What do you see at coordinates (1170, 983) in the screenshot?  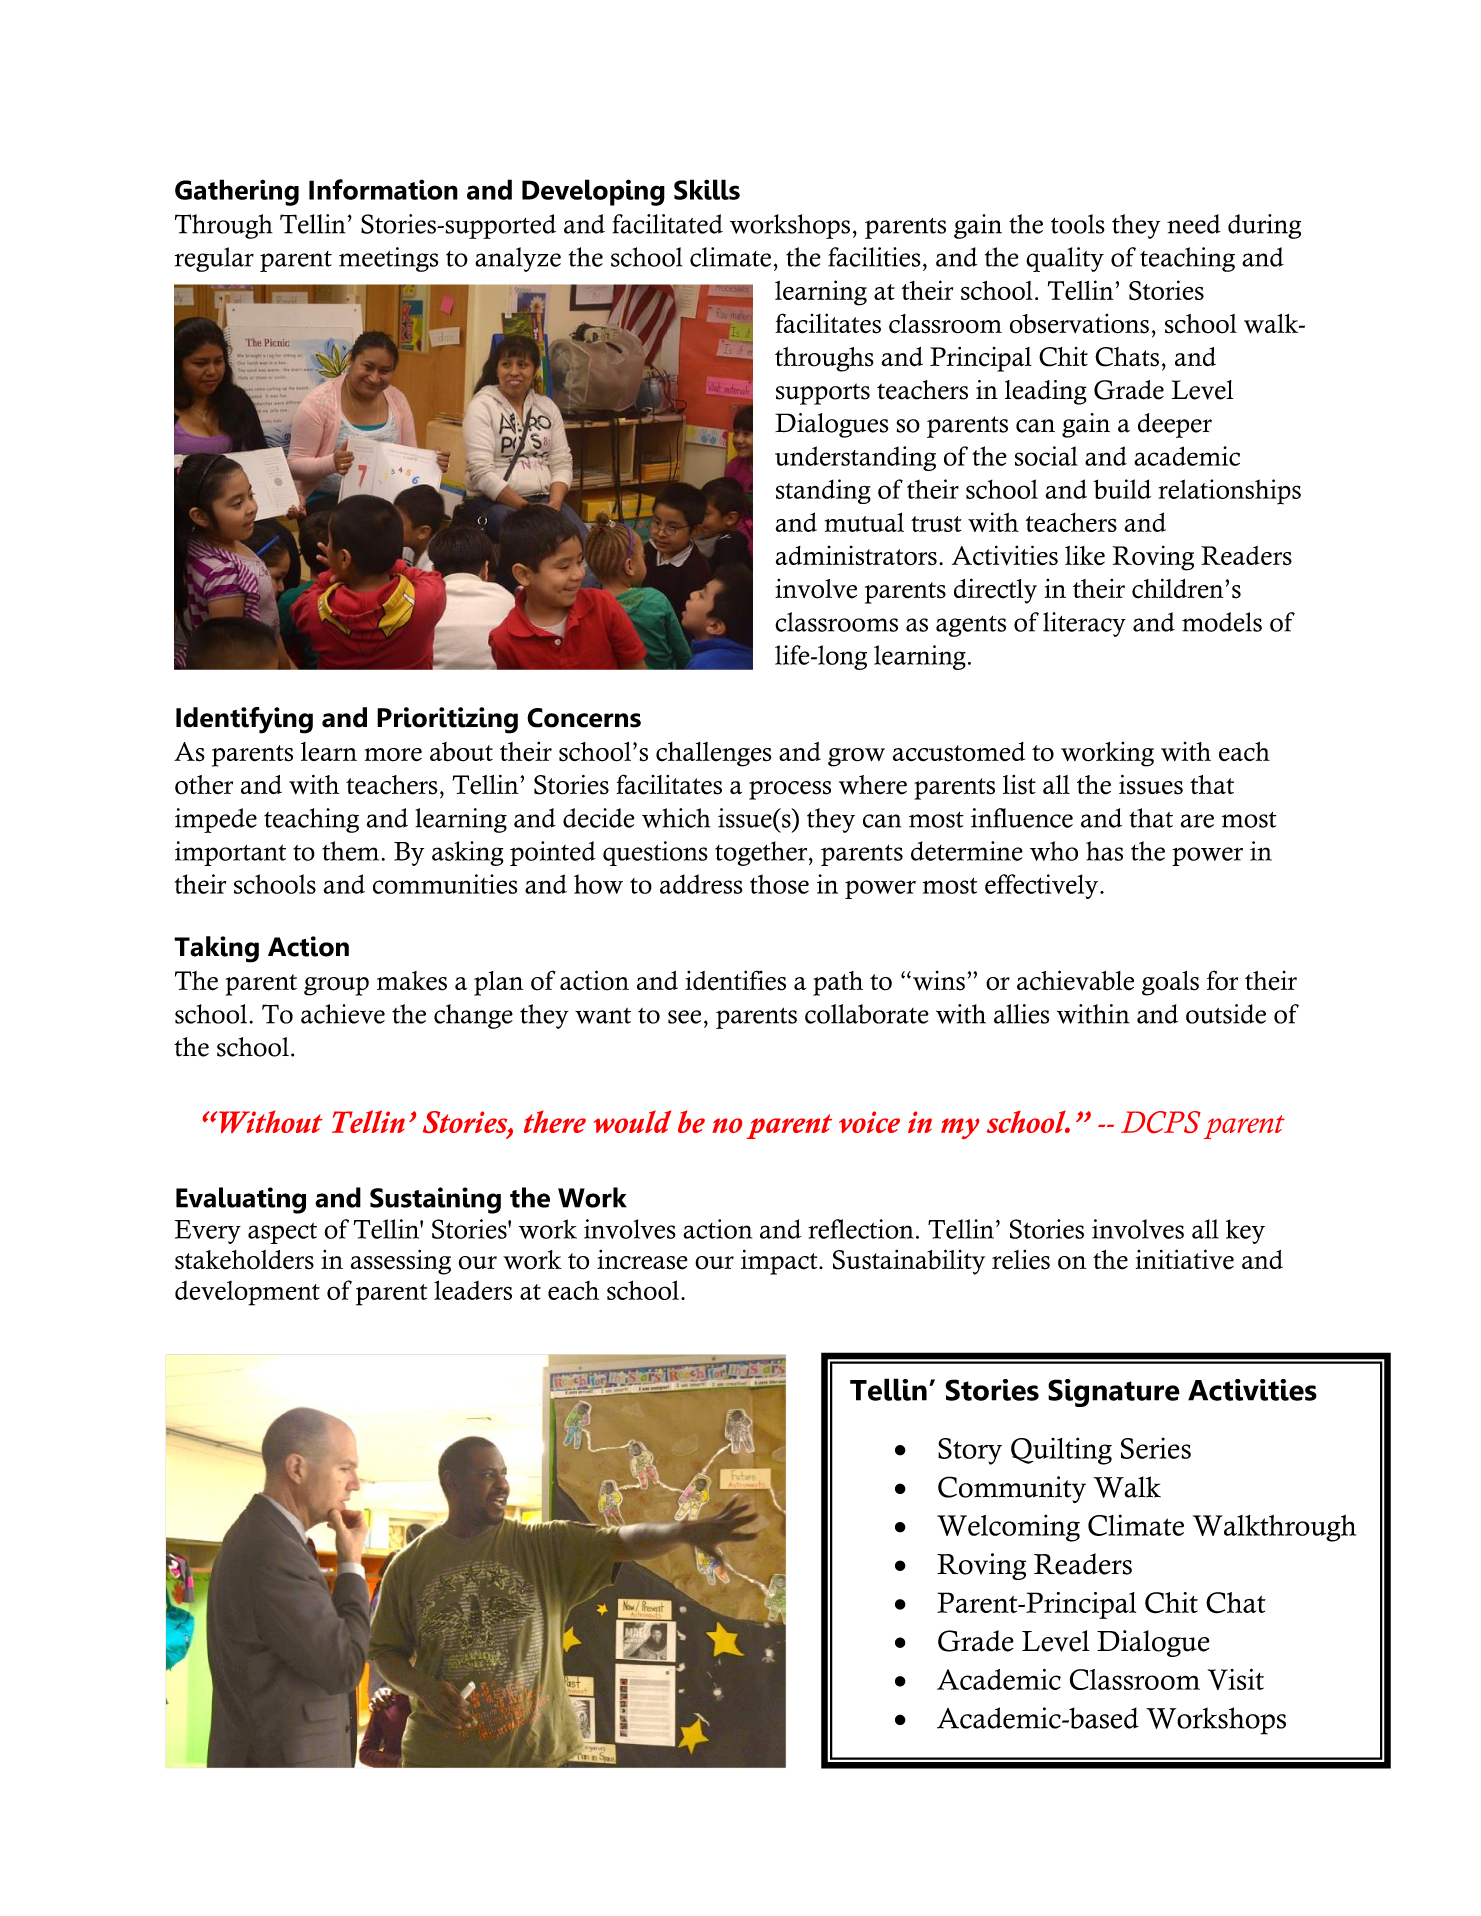 I see `goals` at bounding box center [1170, 983].
